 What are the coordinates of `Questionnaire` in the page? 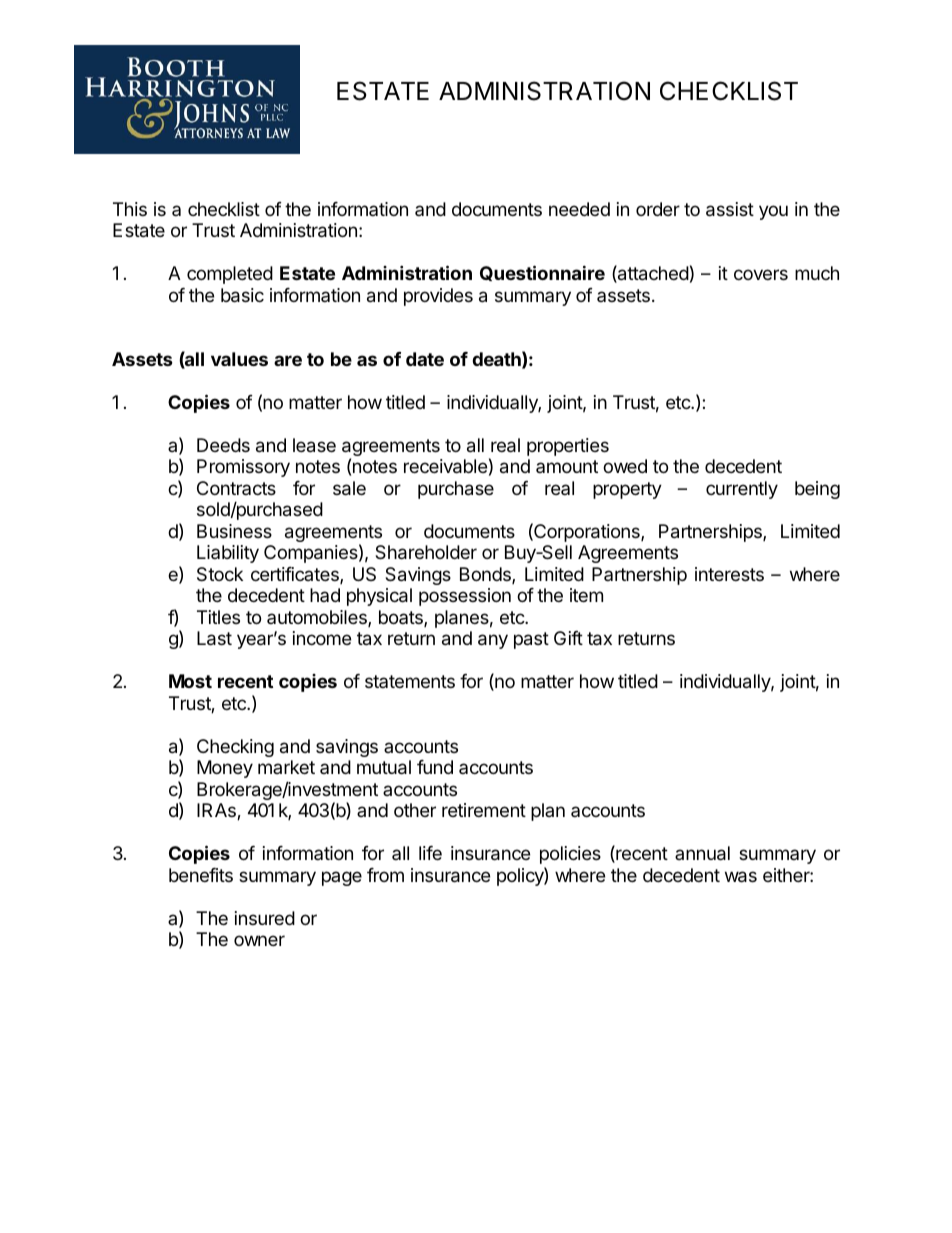 It's located at (542, 273).
